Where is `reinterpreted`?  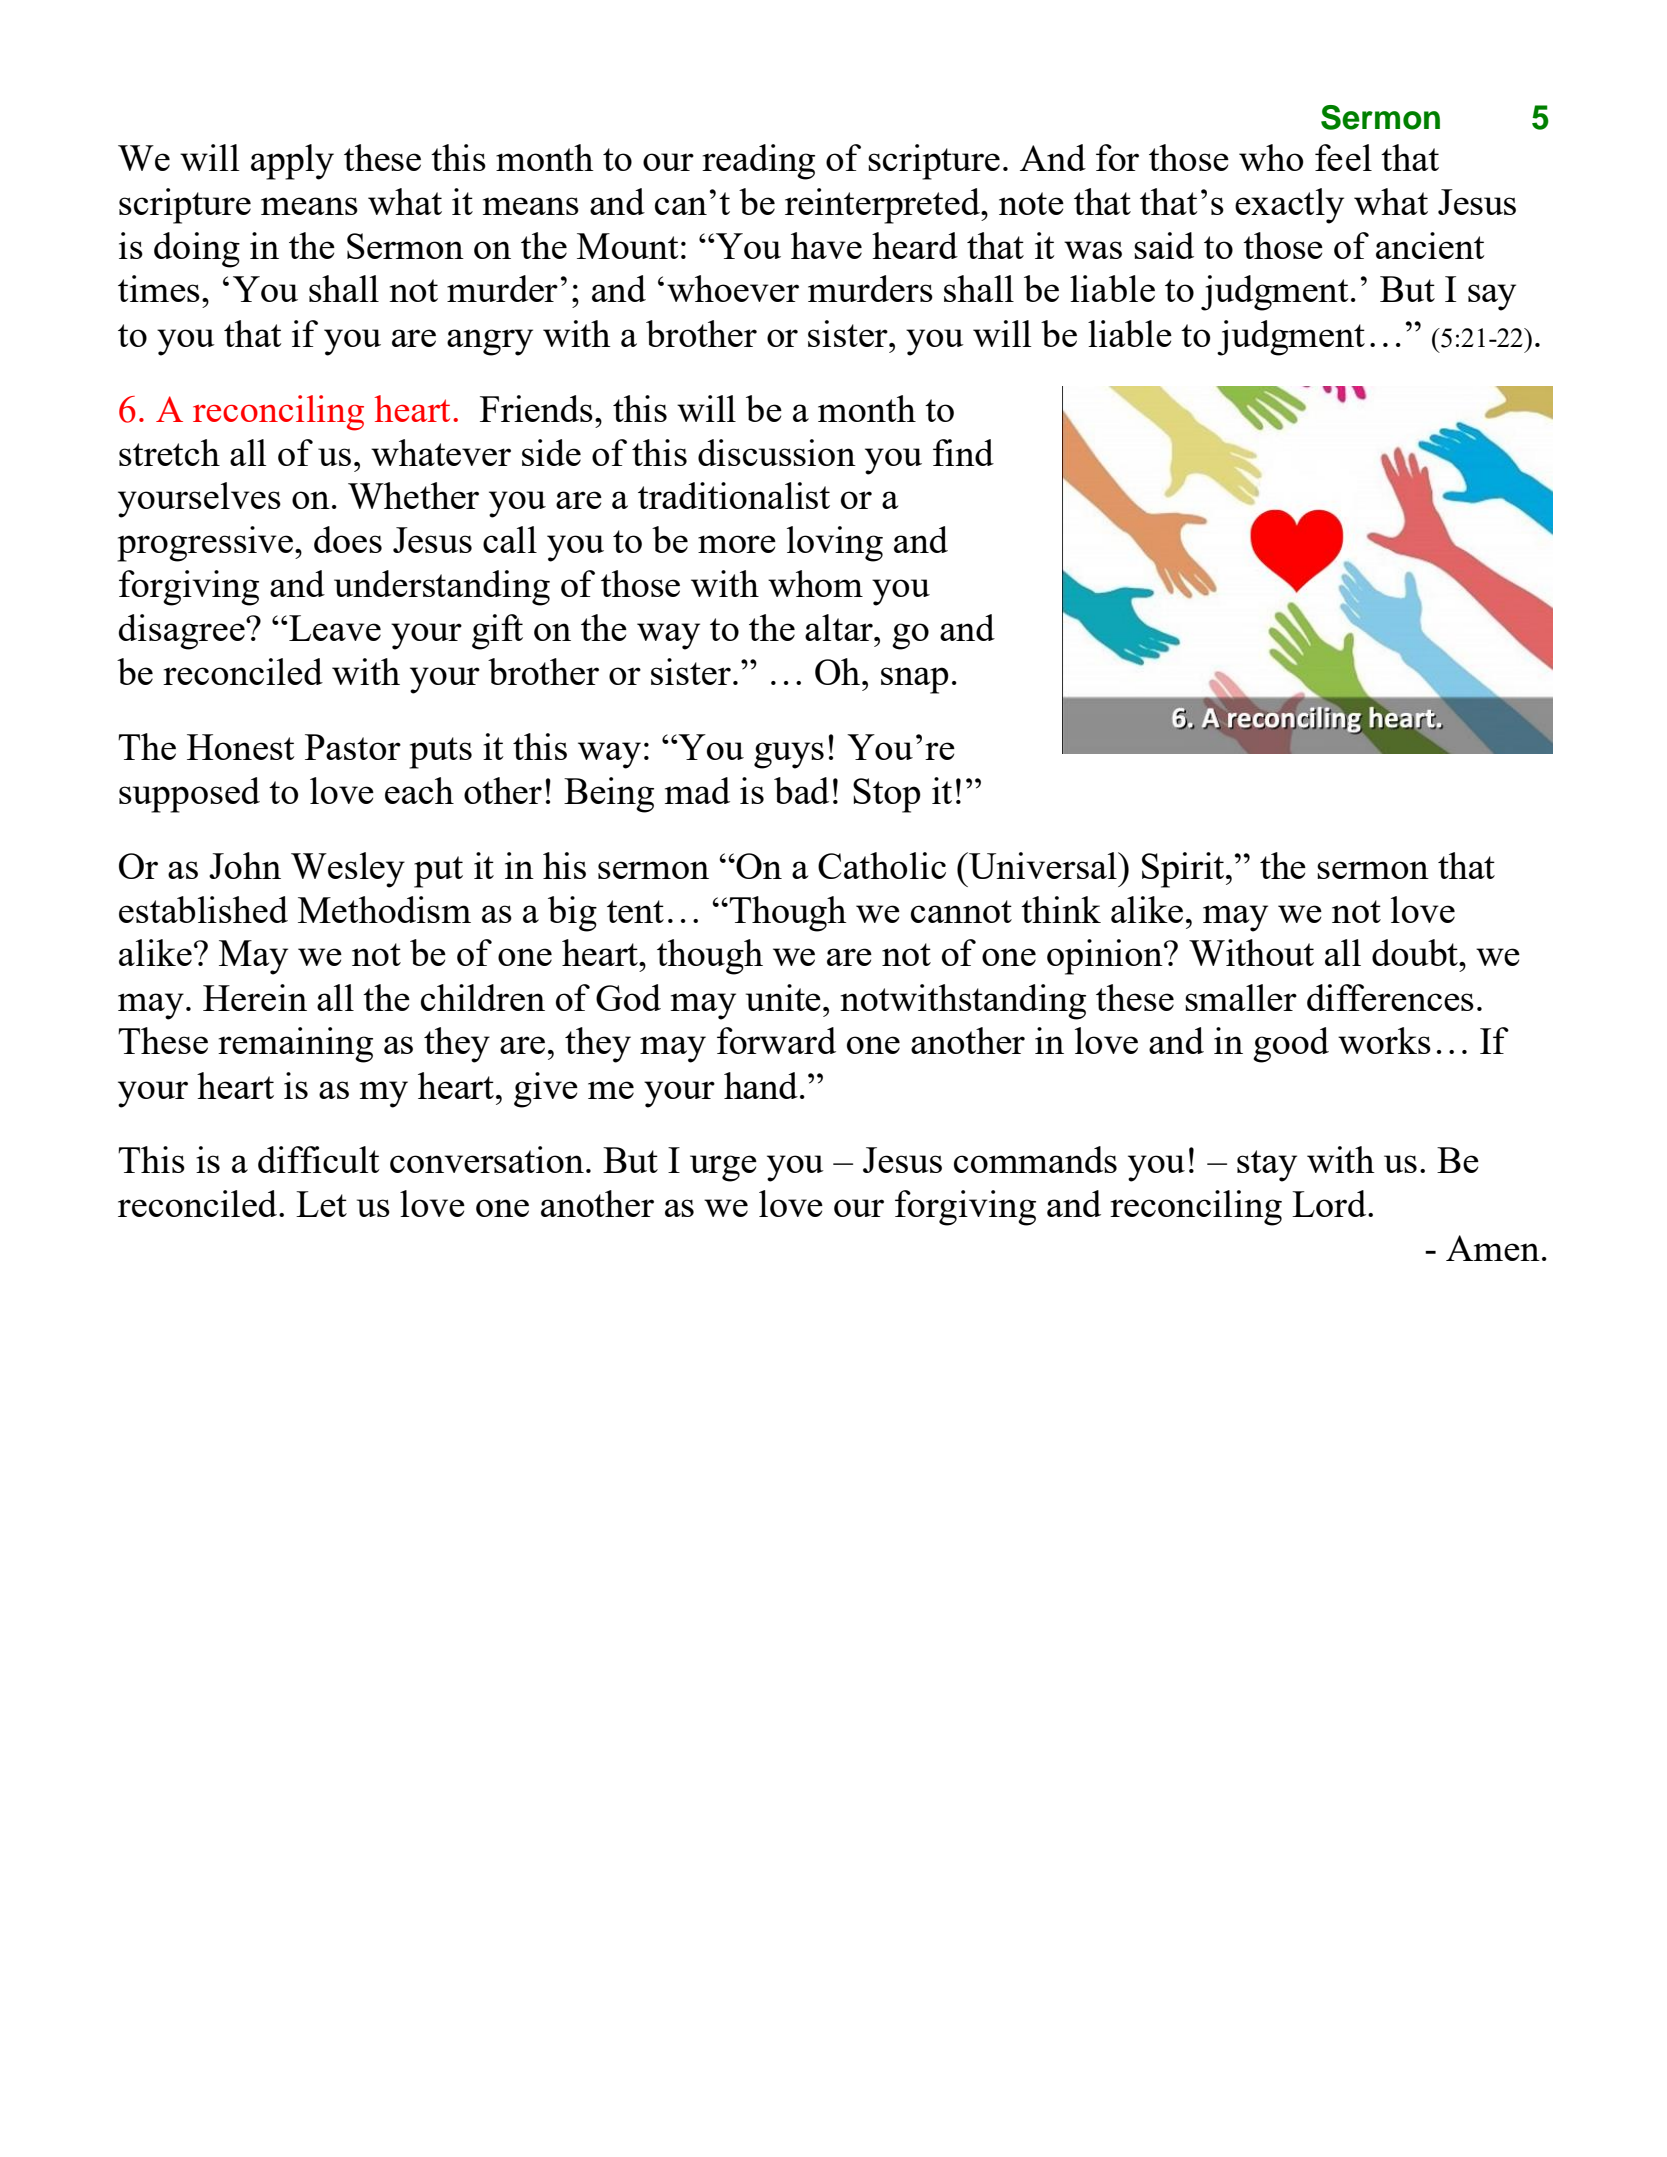
reinterpreted is located at coordinates (883, 206).
